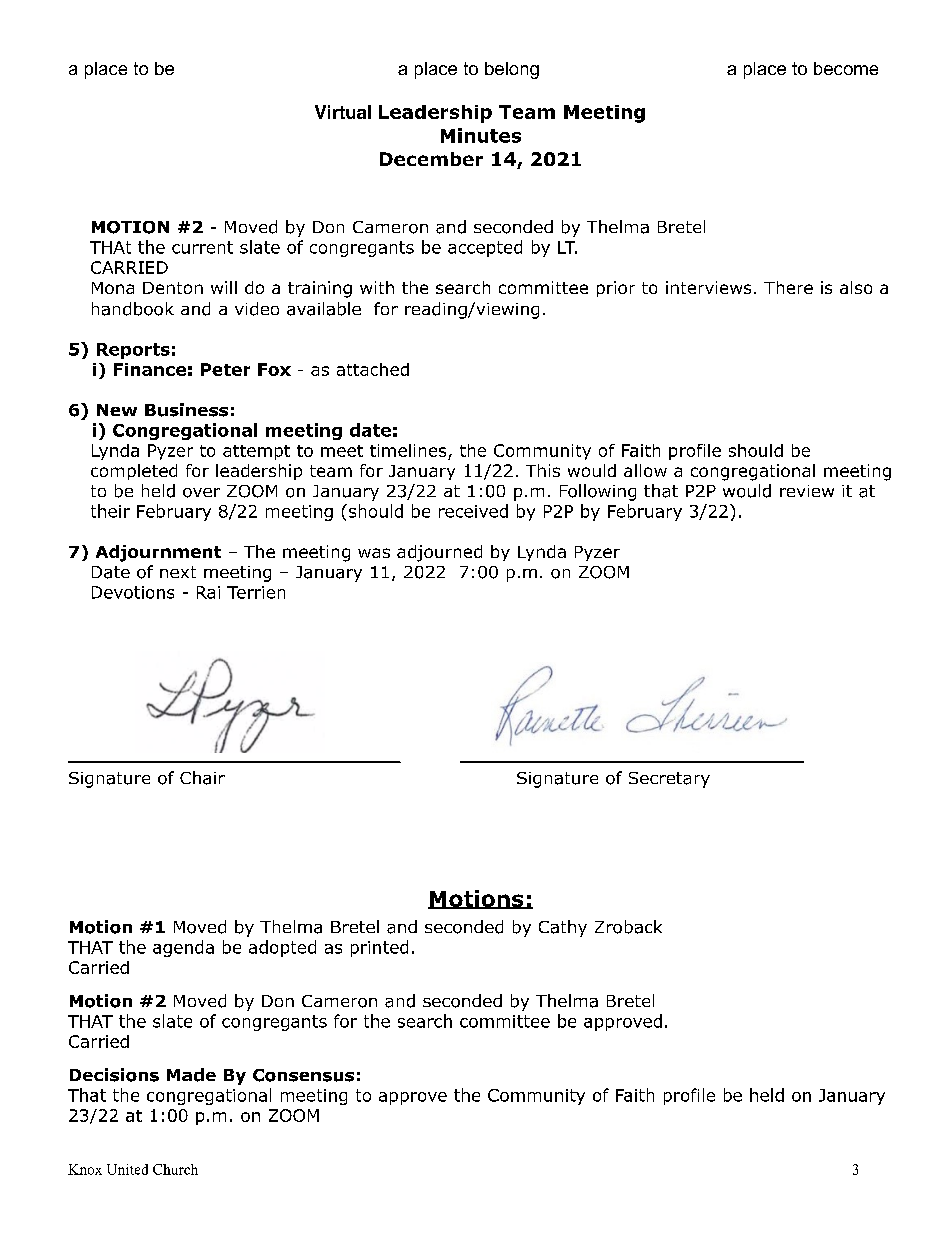  What do you see at coordinates (788, 287) in the document?
I see `There` at bounding box center [788, 287].
